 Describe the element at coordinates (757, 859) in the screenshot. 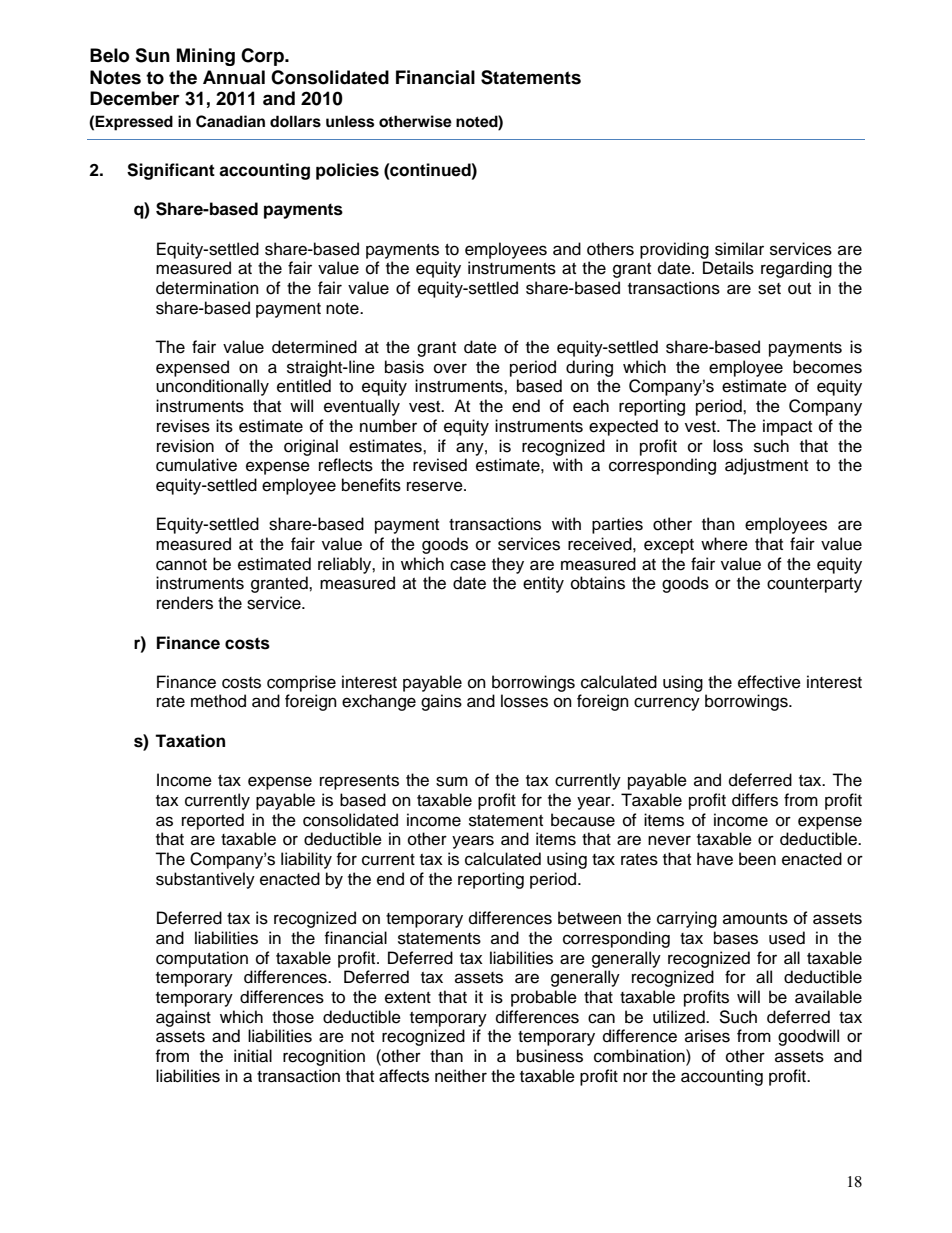

I see `been` at that location.
